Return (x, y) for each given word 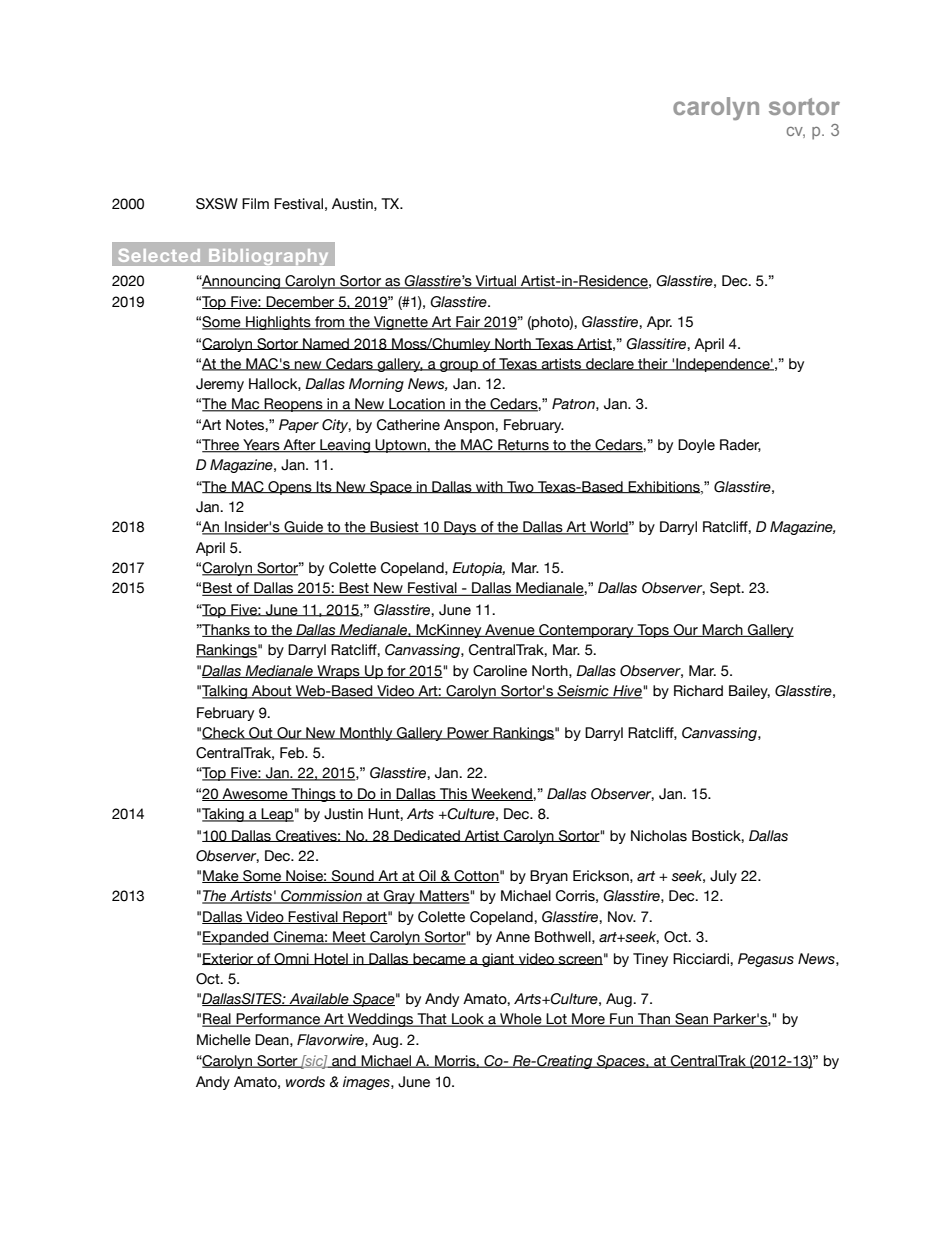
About (272, 692)
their (653, 364)
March (723, 630)
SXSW (217, 204)
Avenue (510, 630)
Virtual (496, 282)
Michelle (224, 1040)
